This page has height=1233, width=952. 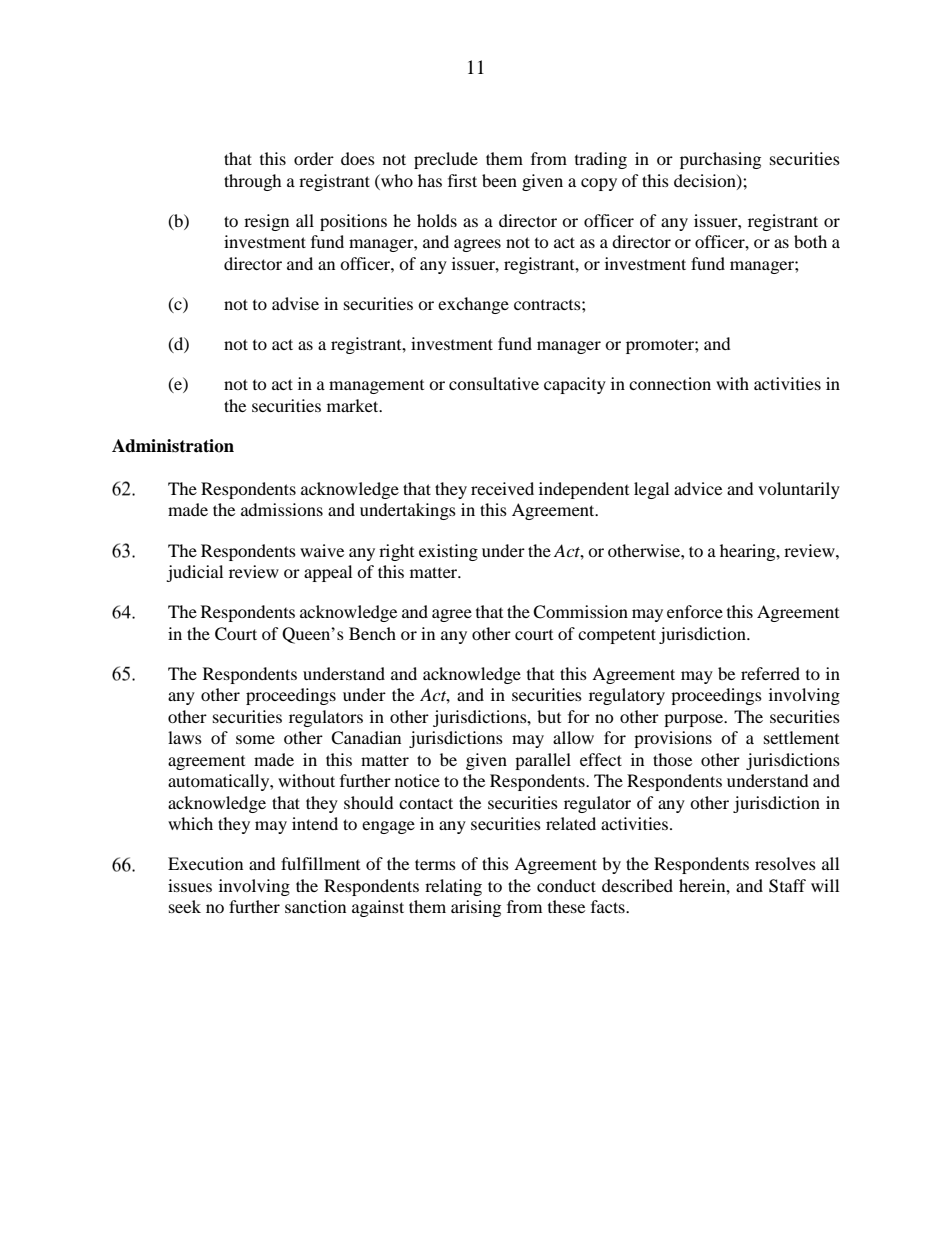 What do you see at coordinates (253, 182) in the page?
I see `through` at bounding box center [253, 182].
